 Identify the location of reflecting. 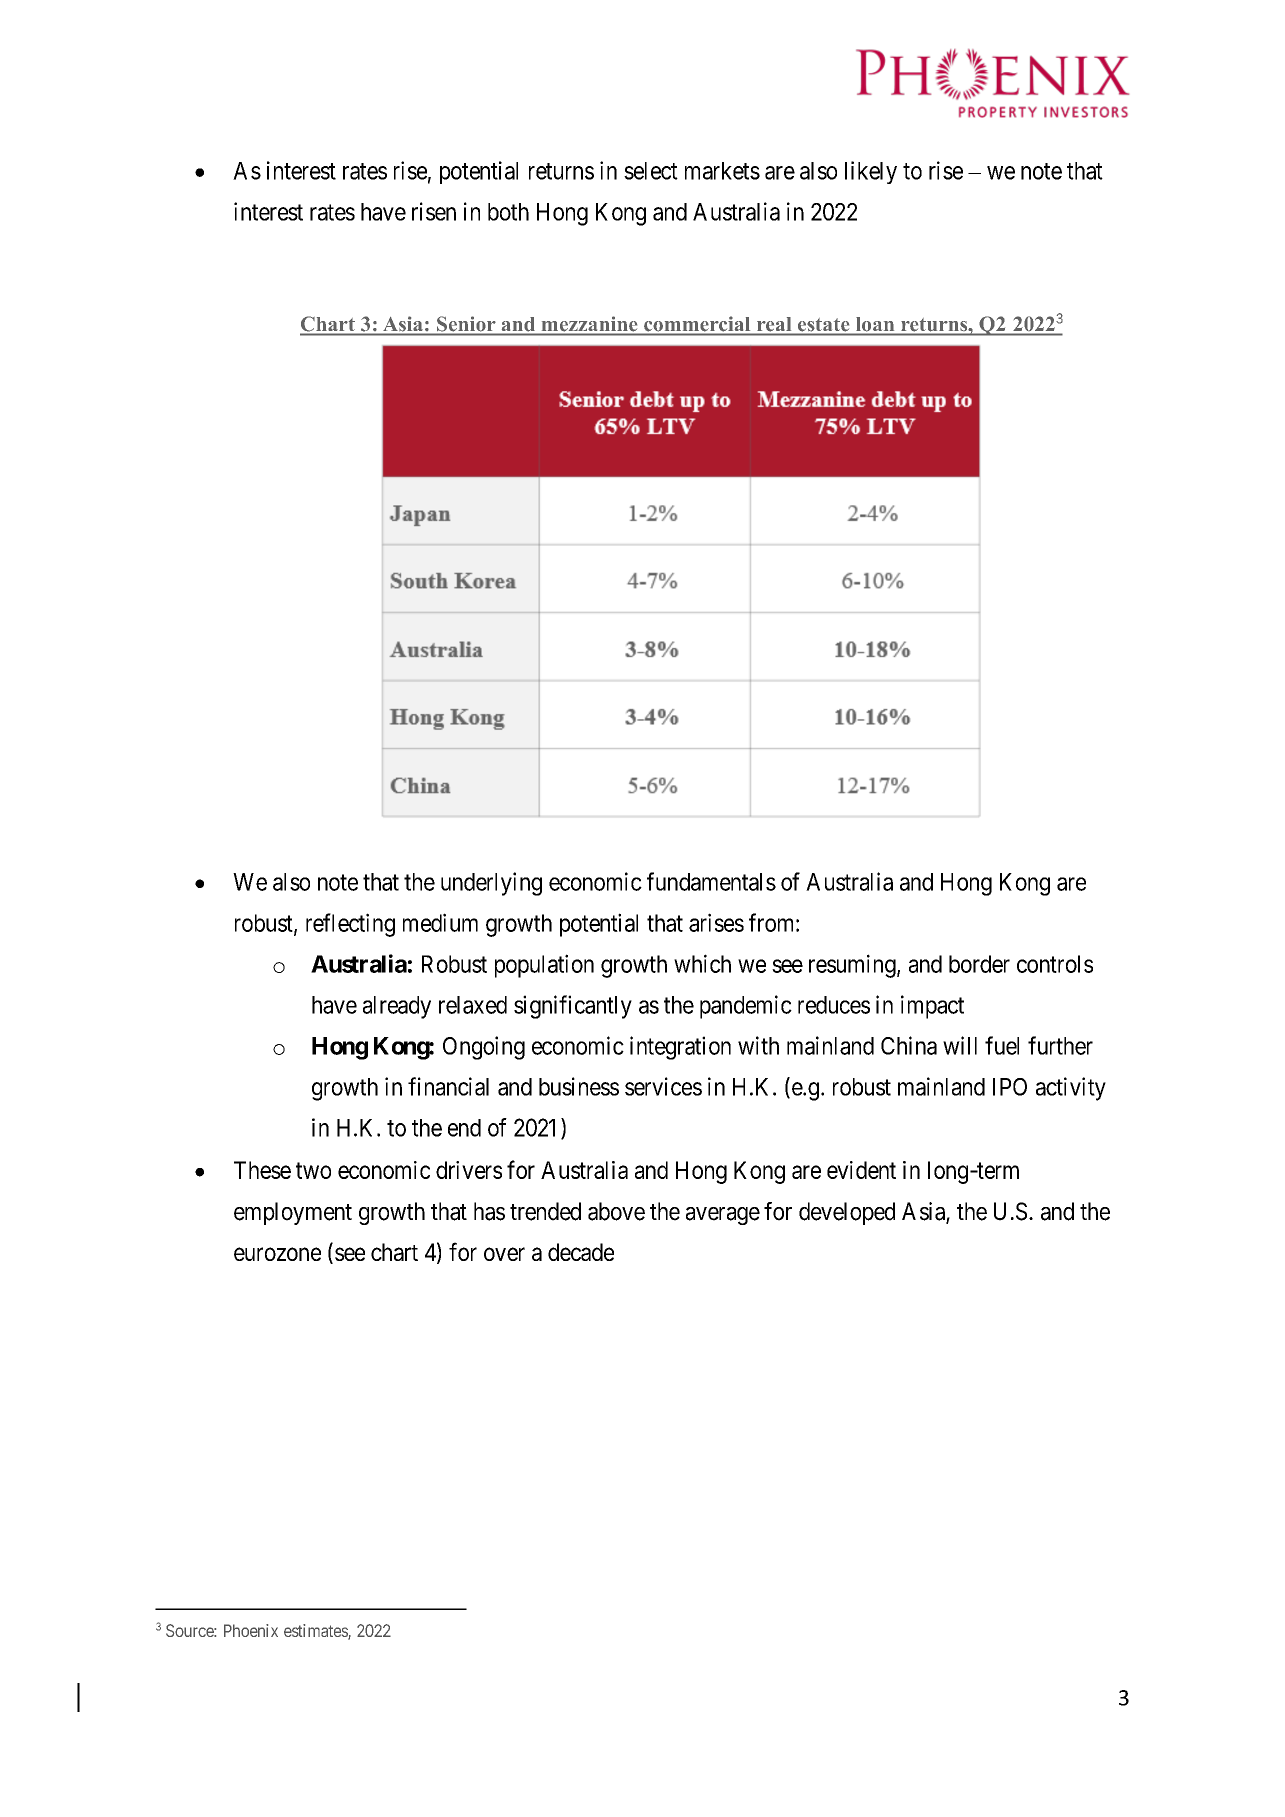
(350, 925).
